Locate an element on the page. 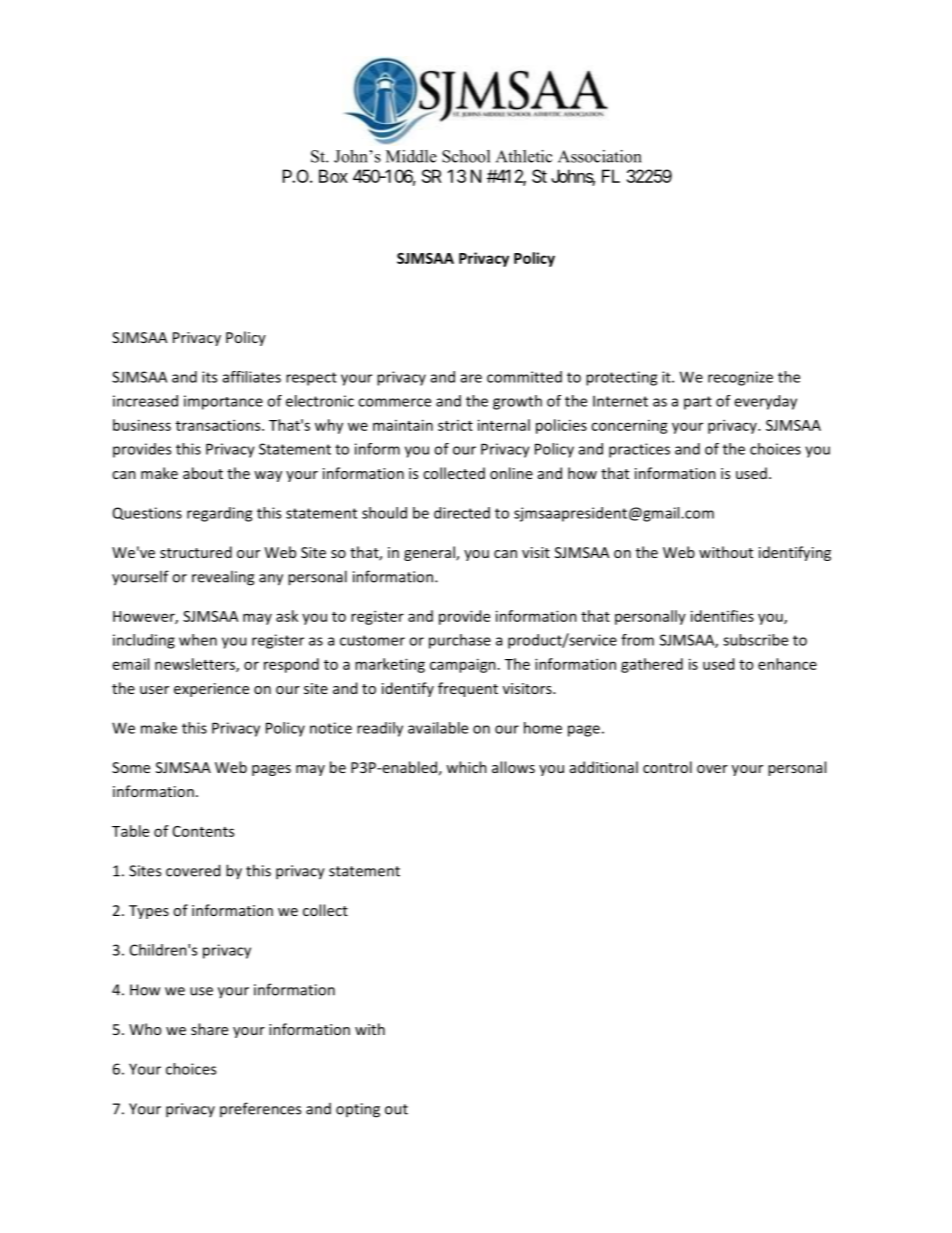 This image has height=1233, width=952. opting is located at coordinates (358, 1110).
